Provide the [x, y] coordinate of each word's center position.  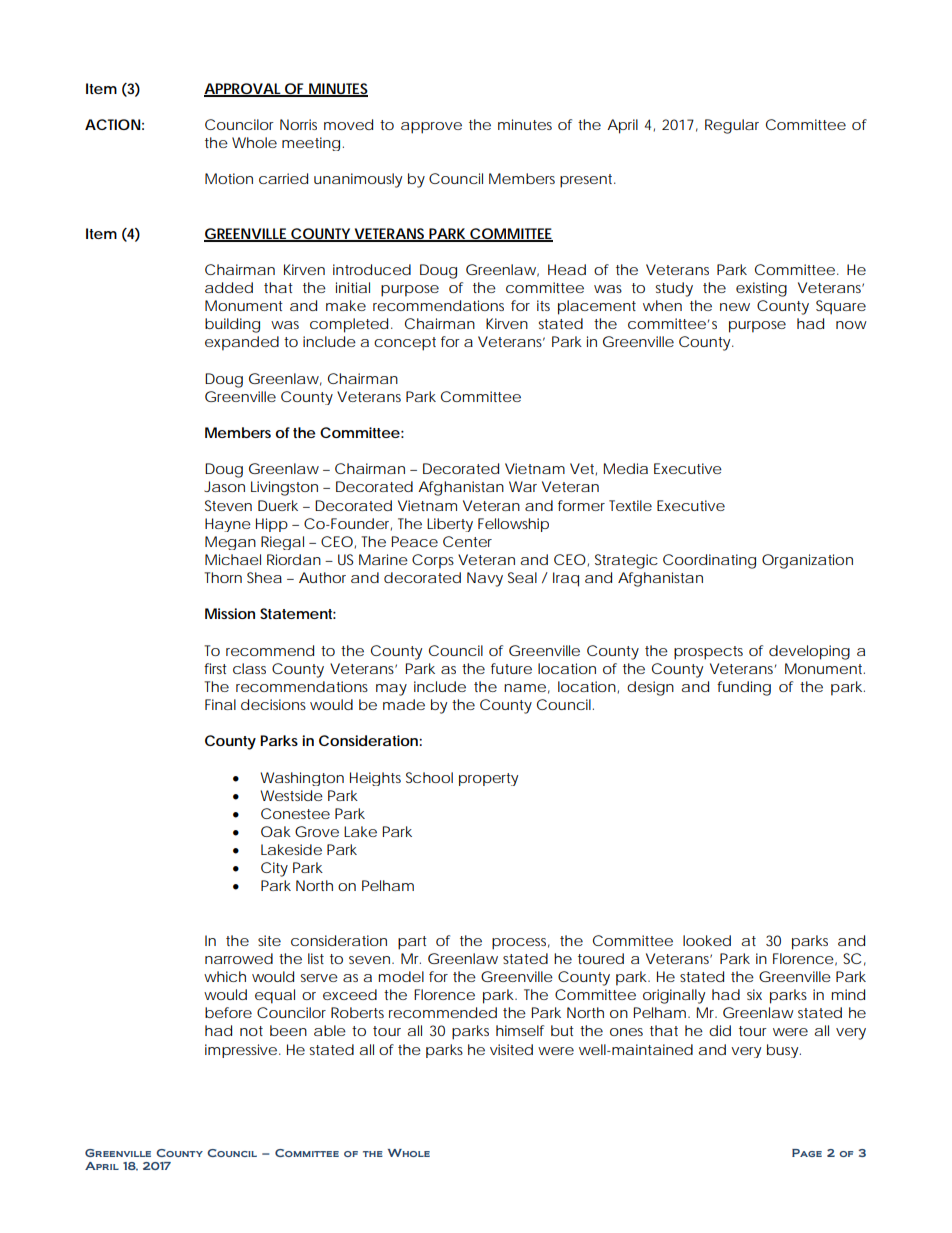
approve [431, 128]
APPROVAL [244, 89]
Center [467, 541]
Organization [807, 561]
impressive [241, 1051]
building [232, 325]
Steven [228, 505]
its [543, 305]
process [521, 944]
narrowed [239, 958]
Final [220, 704]
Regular [732, 126]
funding [744, 688]
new [735, 307]
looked [707, 940]
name [525, 688]
